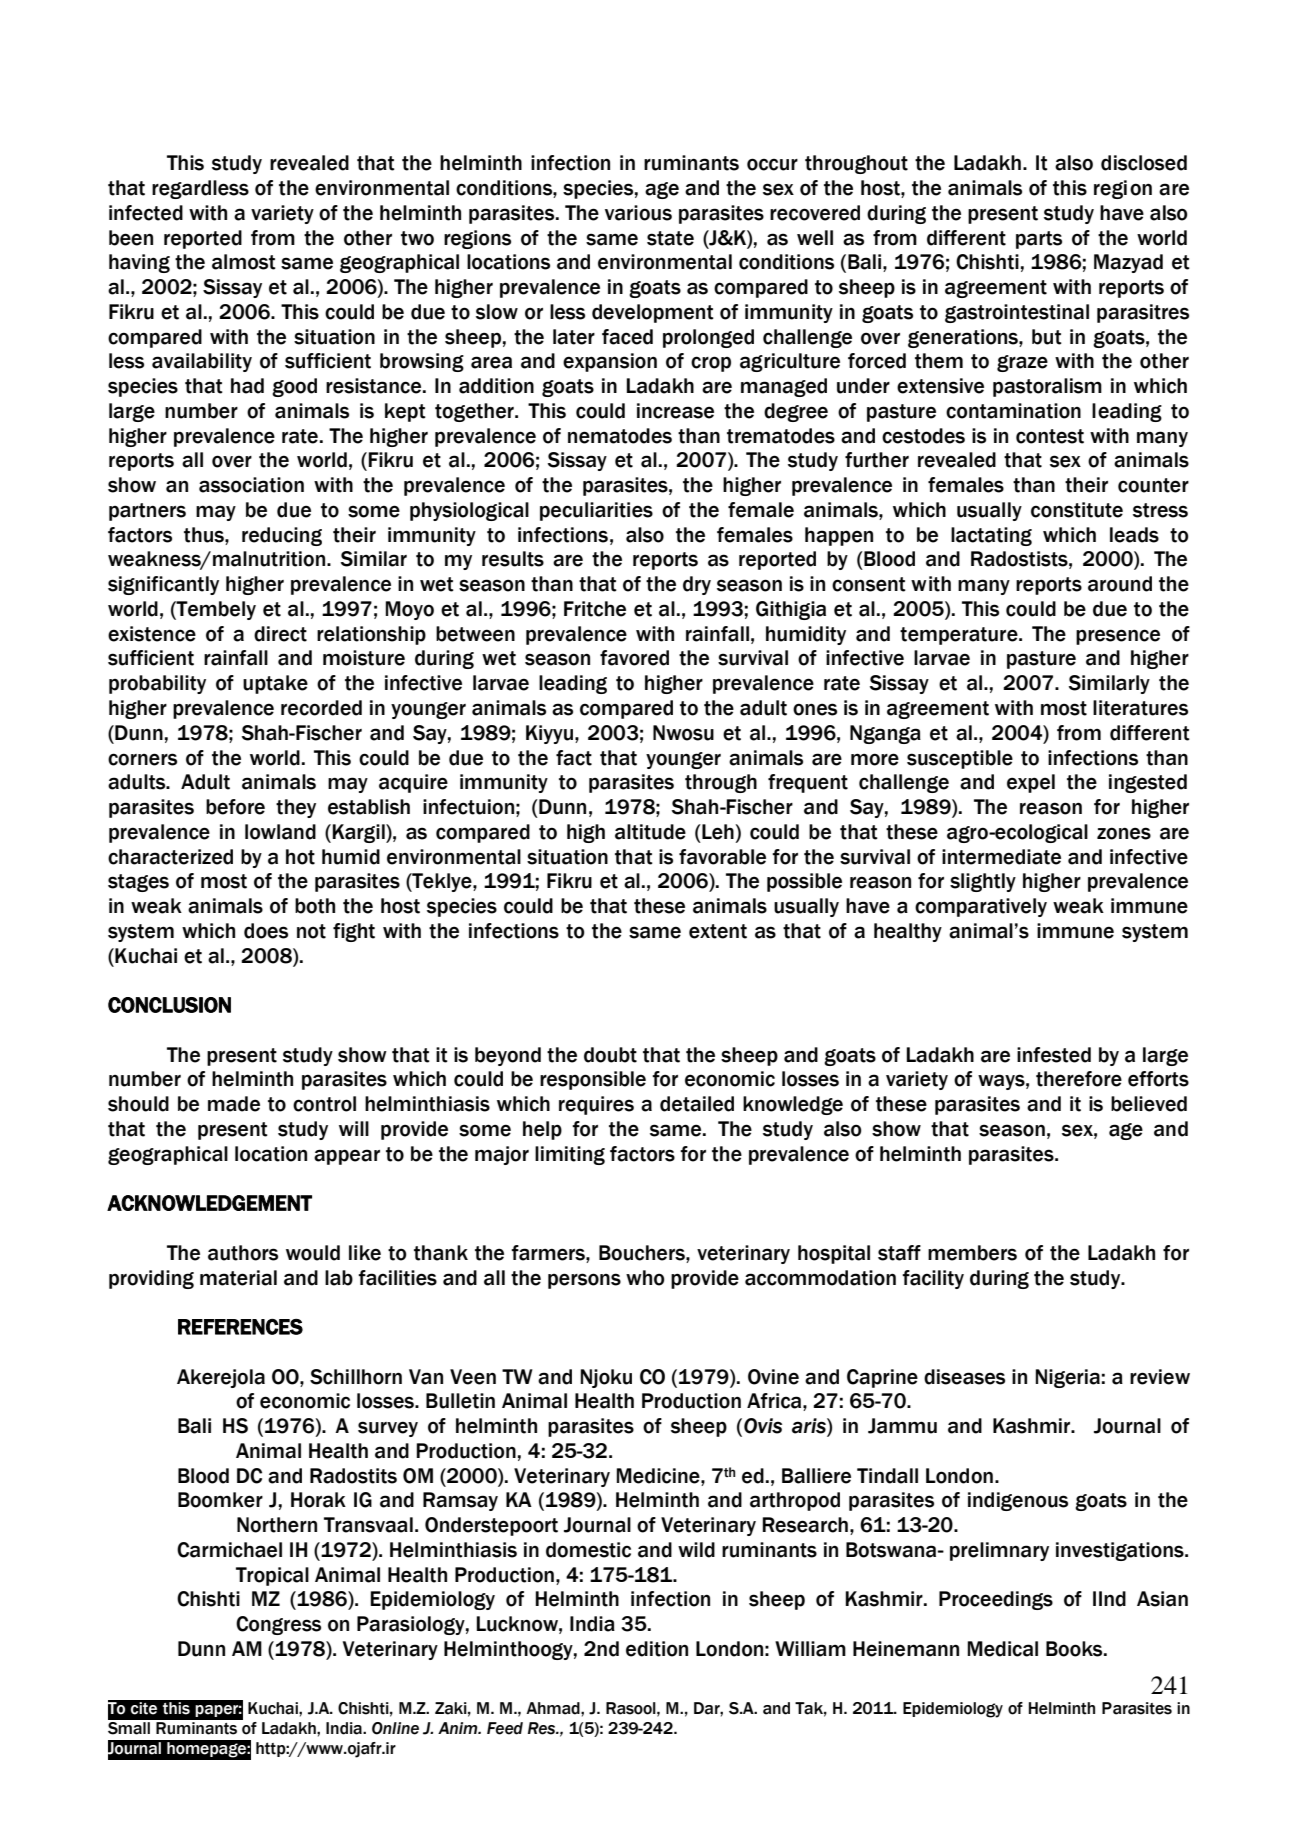 Image resolution: width=1301 pixels, height=1838 pixels. What do you see at coordinates (638, 213) in the document?
I see `various` at bounding box center [638, 213].
